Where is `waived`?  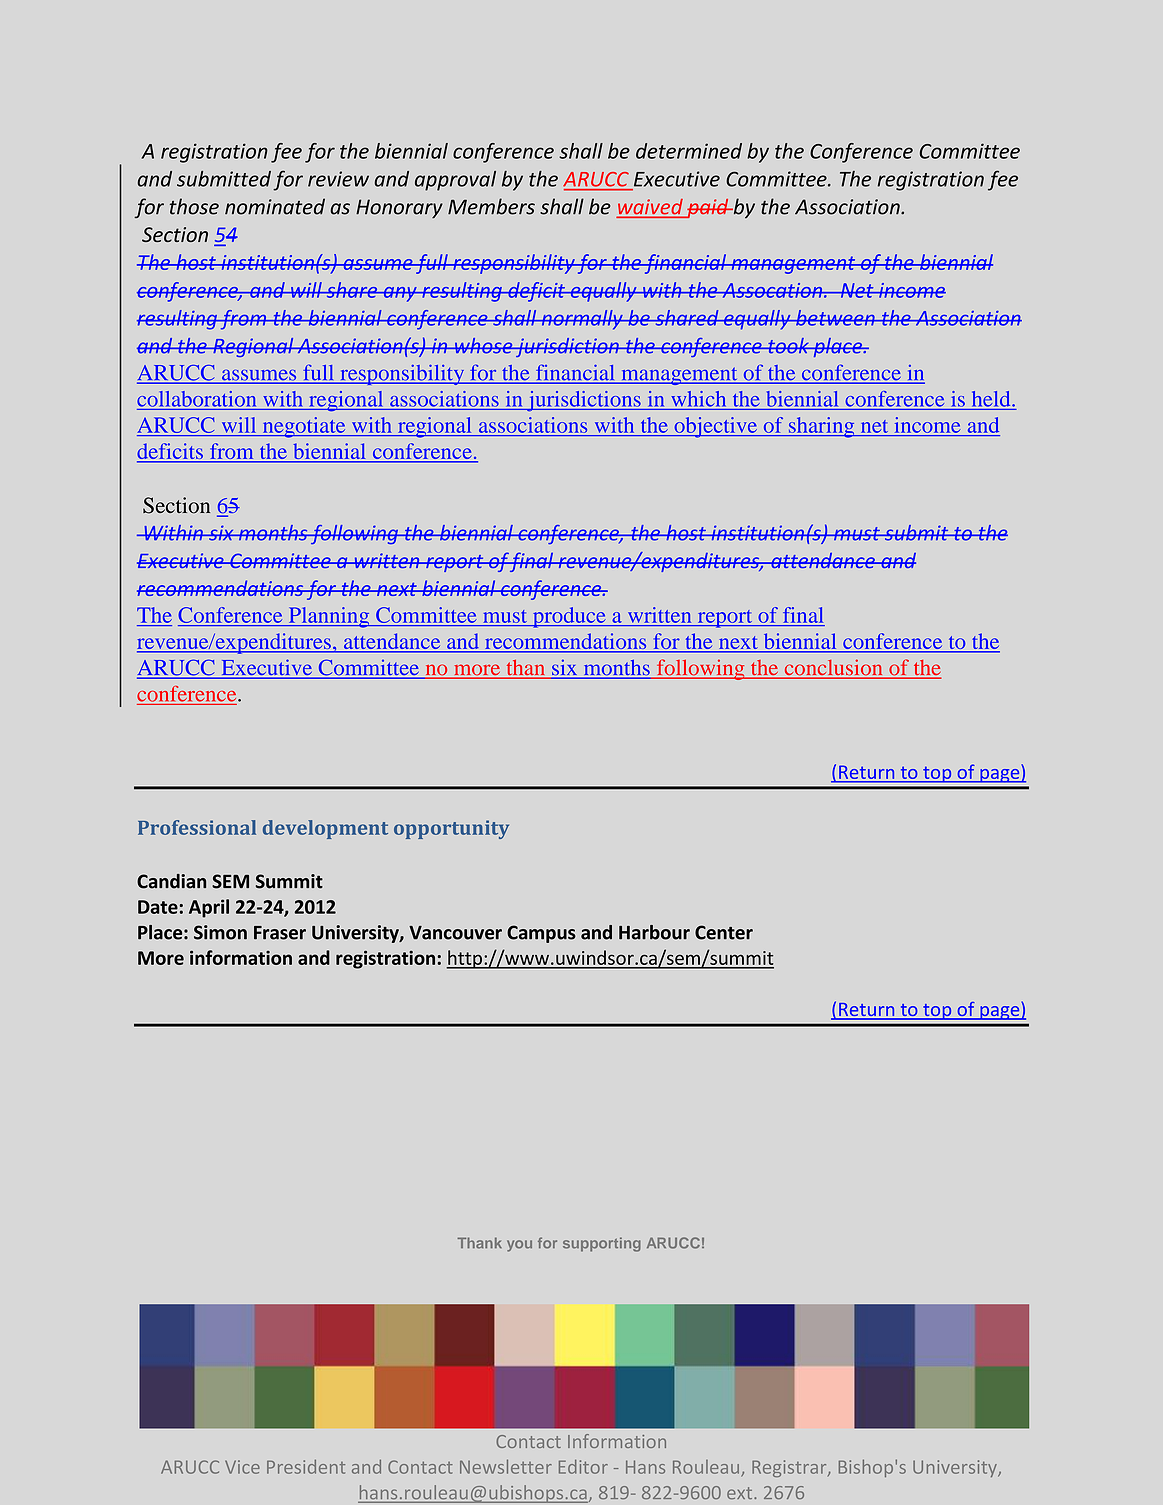
waived is located at coordinates (651, 208).
